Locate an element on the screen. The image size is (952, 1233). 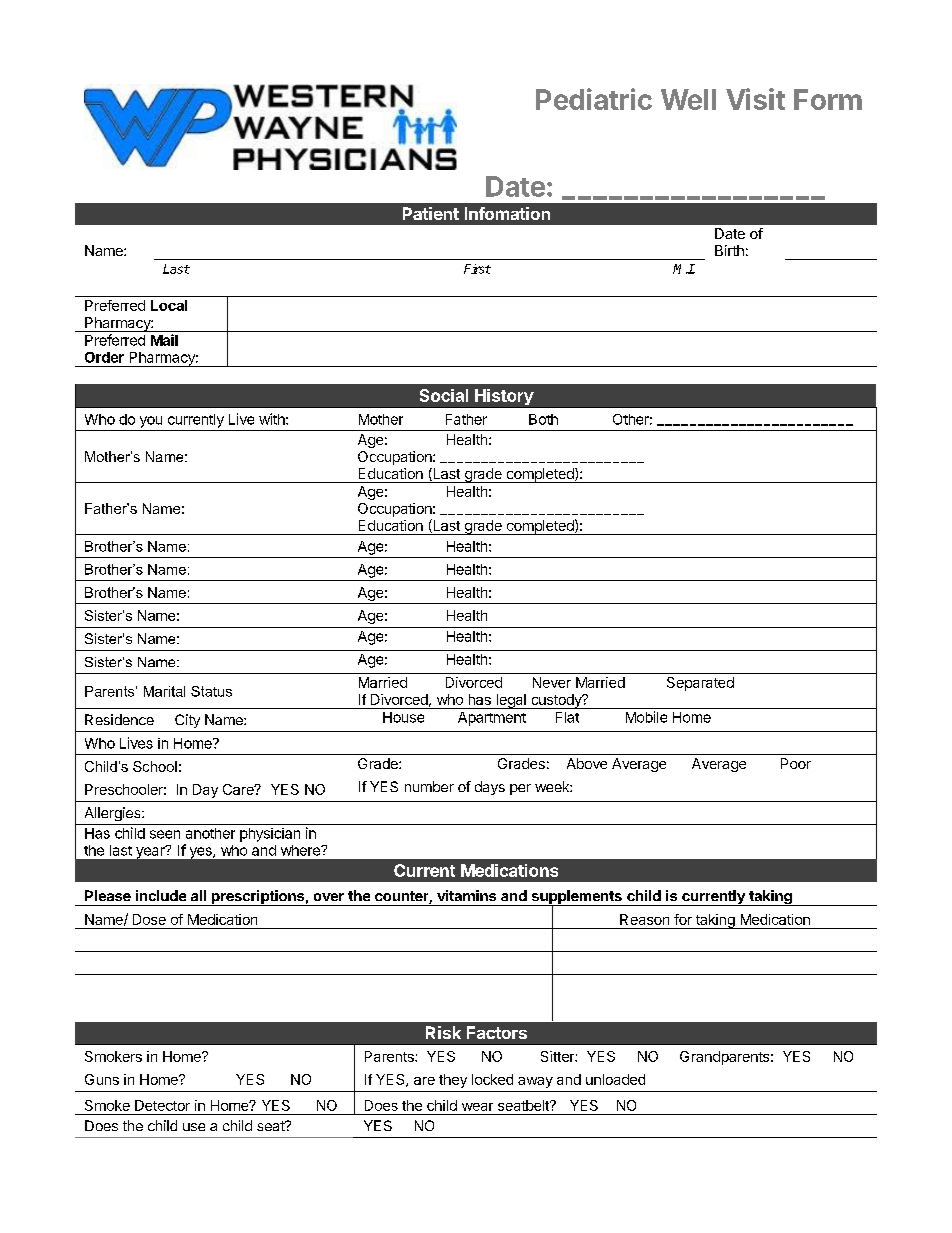
Local is located at coordinates (169, 305).
